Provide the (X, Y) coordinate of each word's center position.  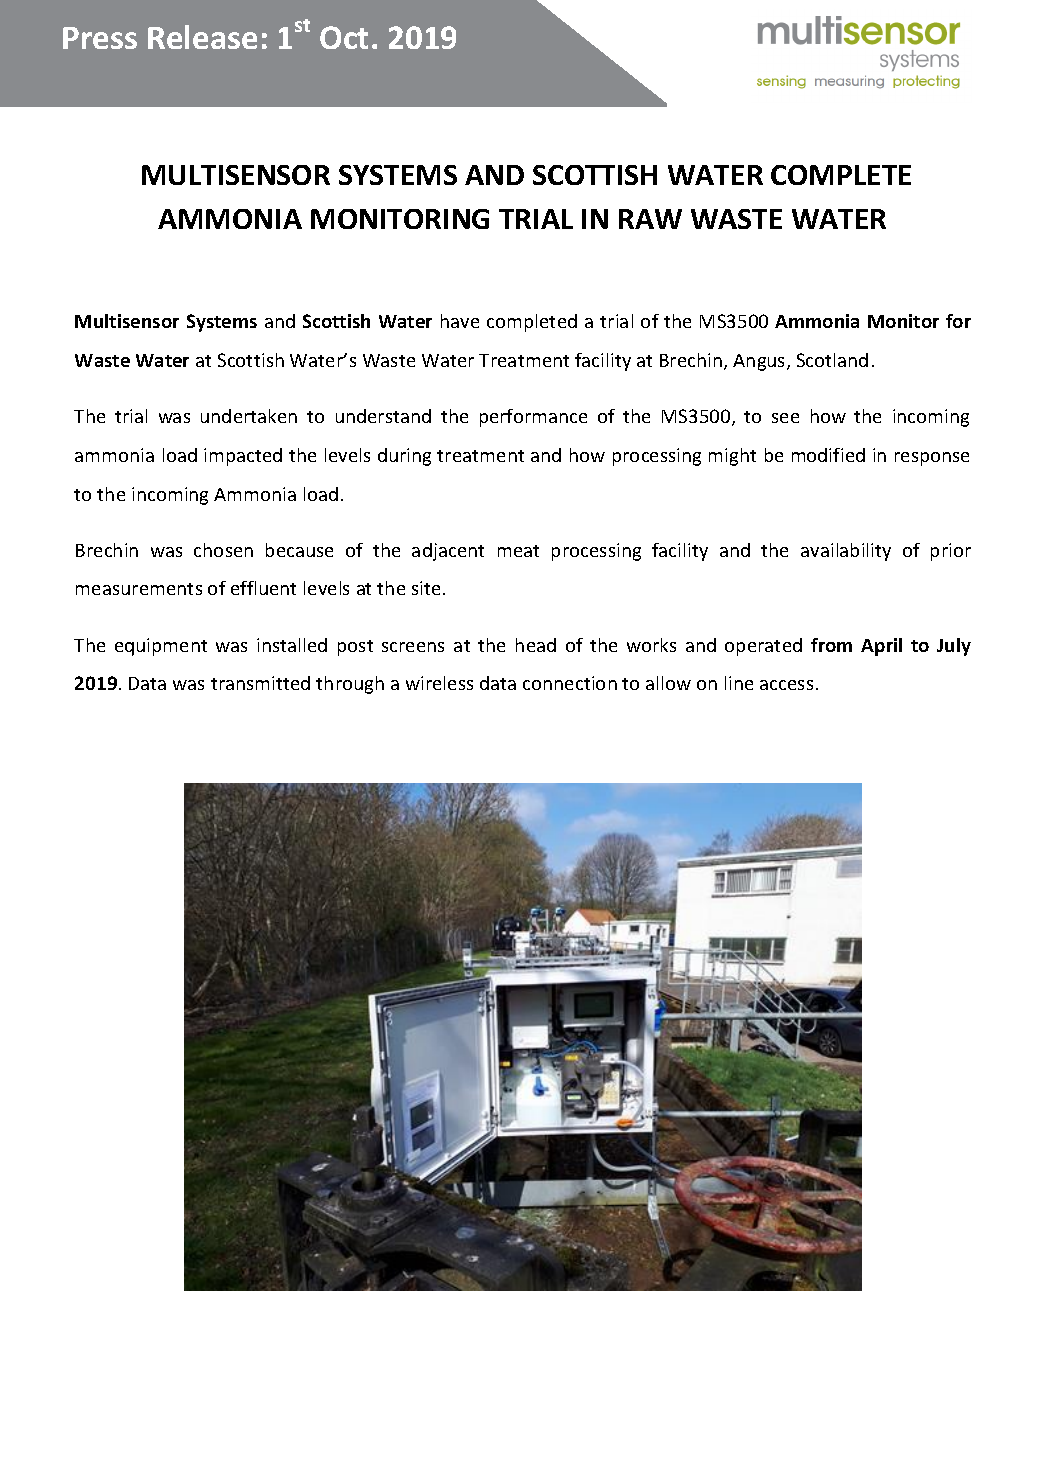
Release (202, 37)
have (460, 321)
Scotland (832, 360)
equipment (161, 647)
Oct (344, 37)
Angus (760, 362)
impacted (243, 457)
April (881, 647)
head (536, 645)
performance (533, 418)
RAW (650, 219)
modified (828, 455)
